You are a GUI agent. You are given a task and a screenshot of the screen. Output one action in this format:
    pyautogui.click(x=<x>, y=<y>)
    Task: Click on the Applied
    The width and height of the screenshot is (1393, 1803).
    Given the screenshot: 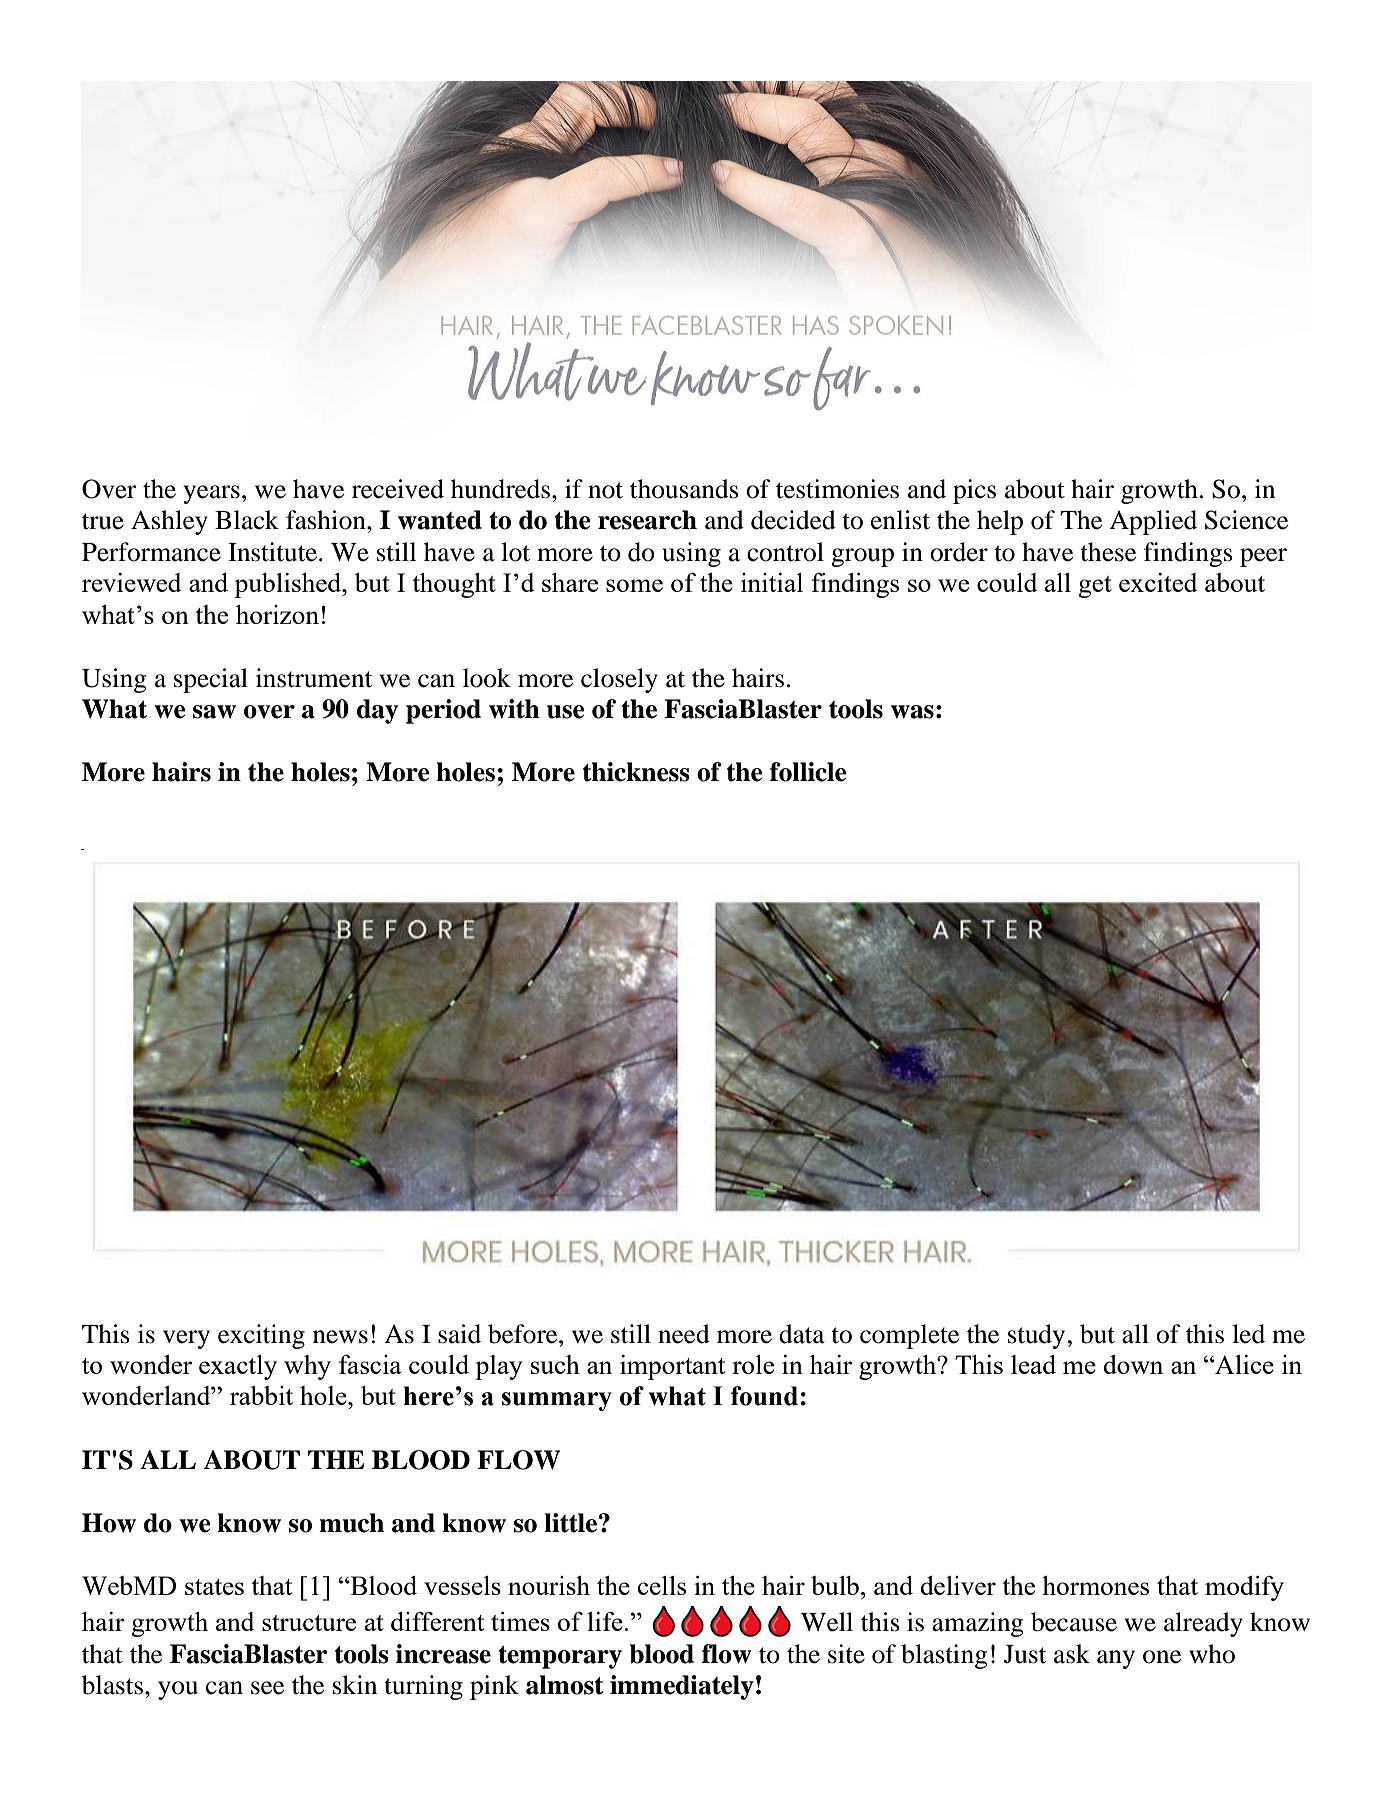 What is the action you would take?
    pyautogui.click(x=1153, y=522)
